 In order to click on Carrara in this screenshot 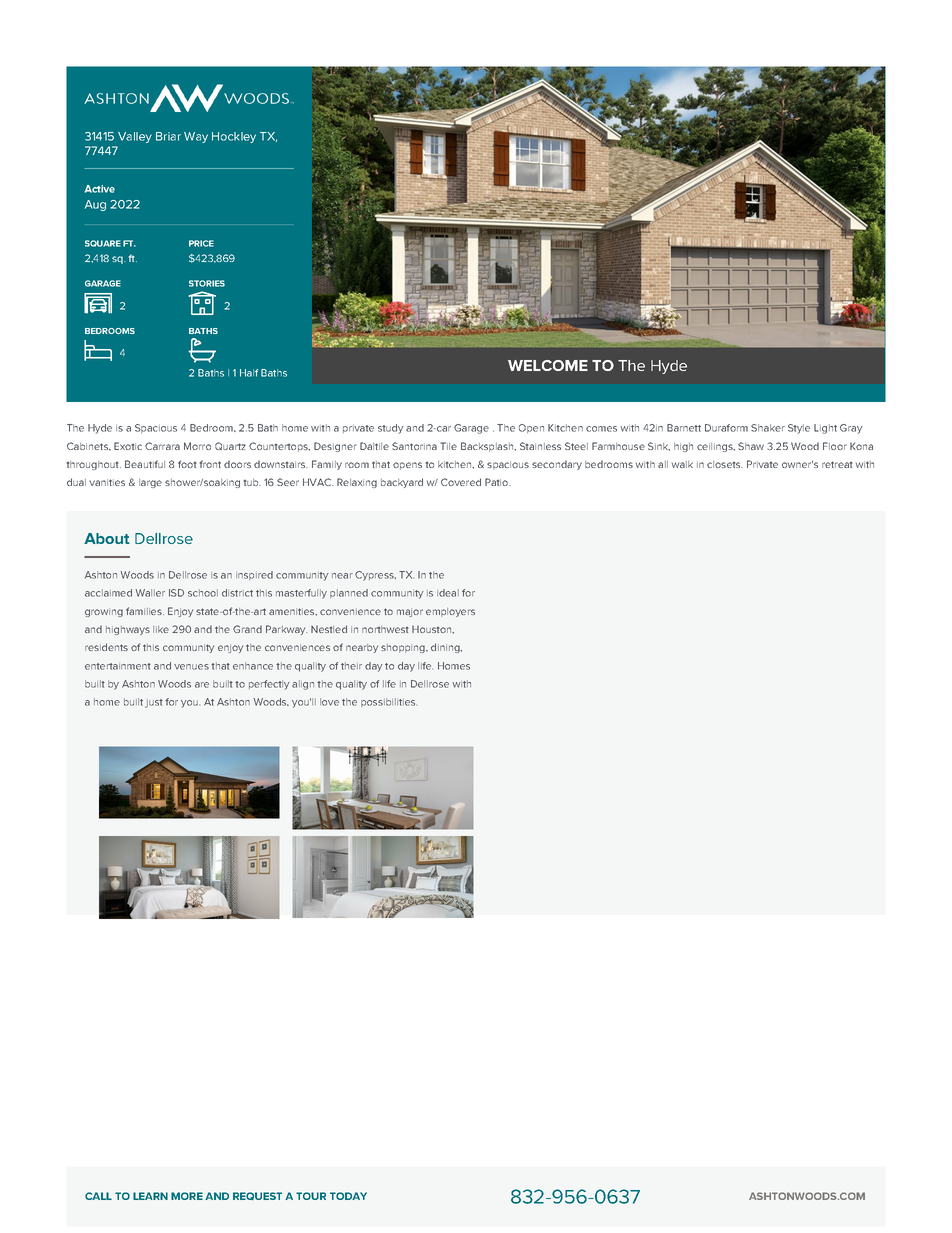, I will do `click(162, 446)`.
